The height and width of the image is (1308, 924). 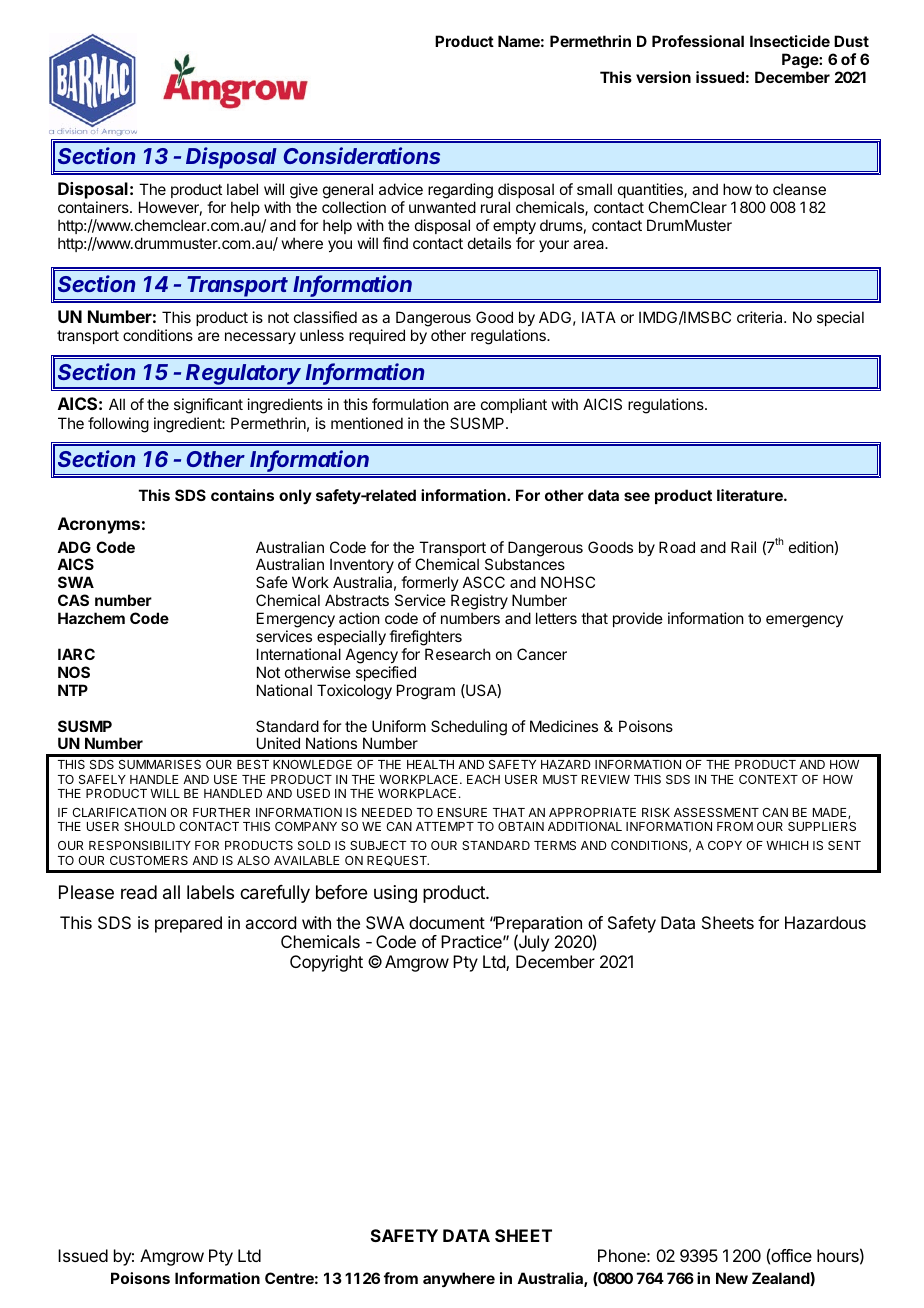 What do you see at coordinates (74, 672) in the image?
I see `NOS` at bounding box center [74, 672].
